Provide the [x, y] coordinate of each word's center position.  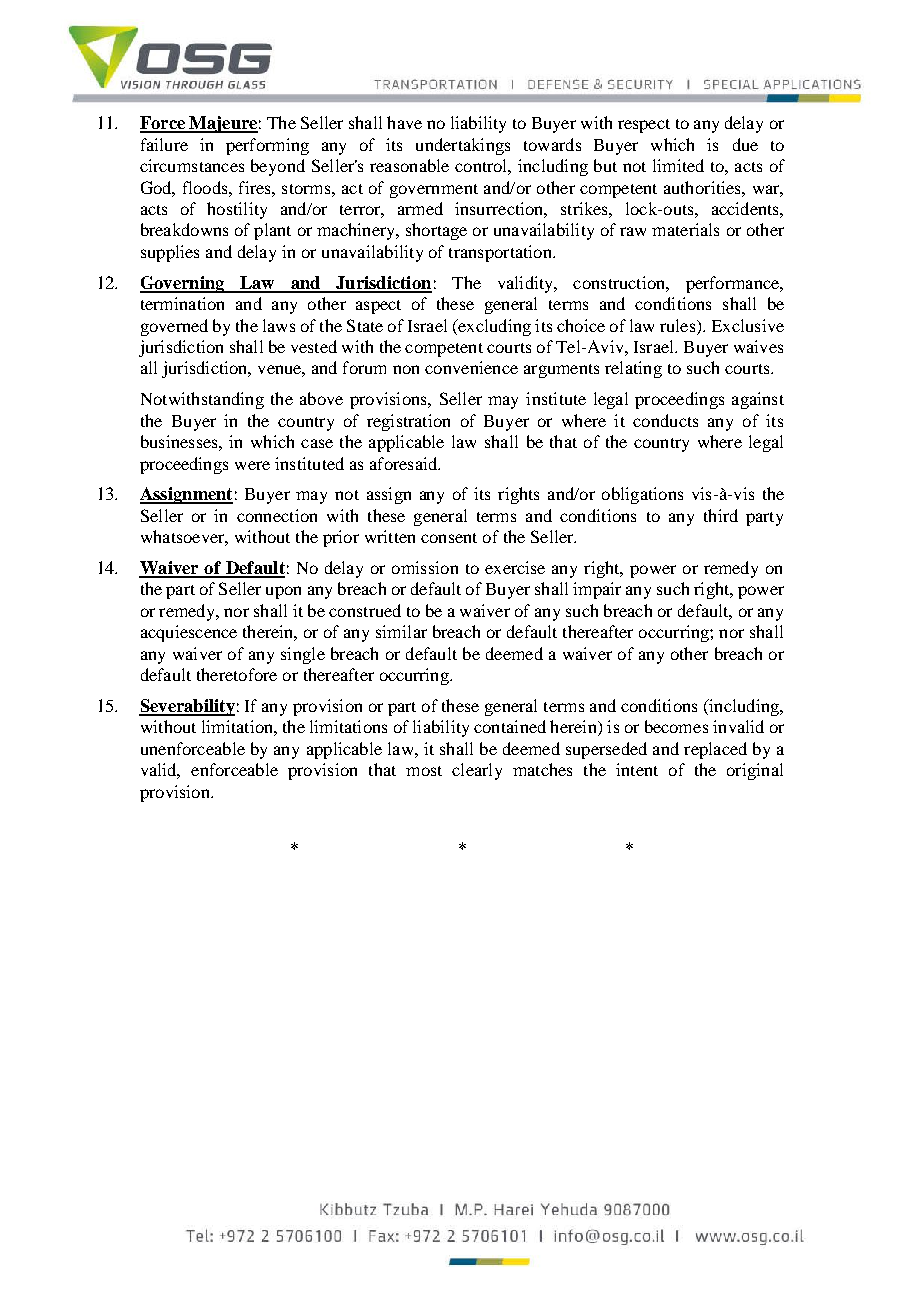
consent [449, 538]
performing [267, 146]
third [721, 515]
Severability [187, 707]
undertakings [463, 146]
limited [678, 165]
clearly [477, 771]
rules [679, 325]
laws [279, 325]
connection [277, 515]
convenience [471, 367]
